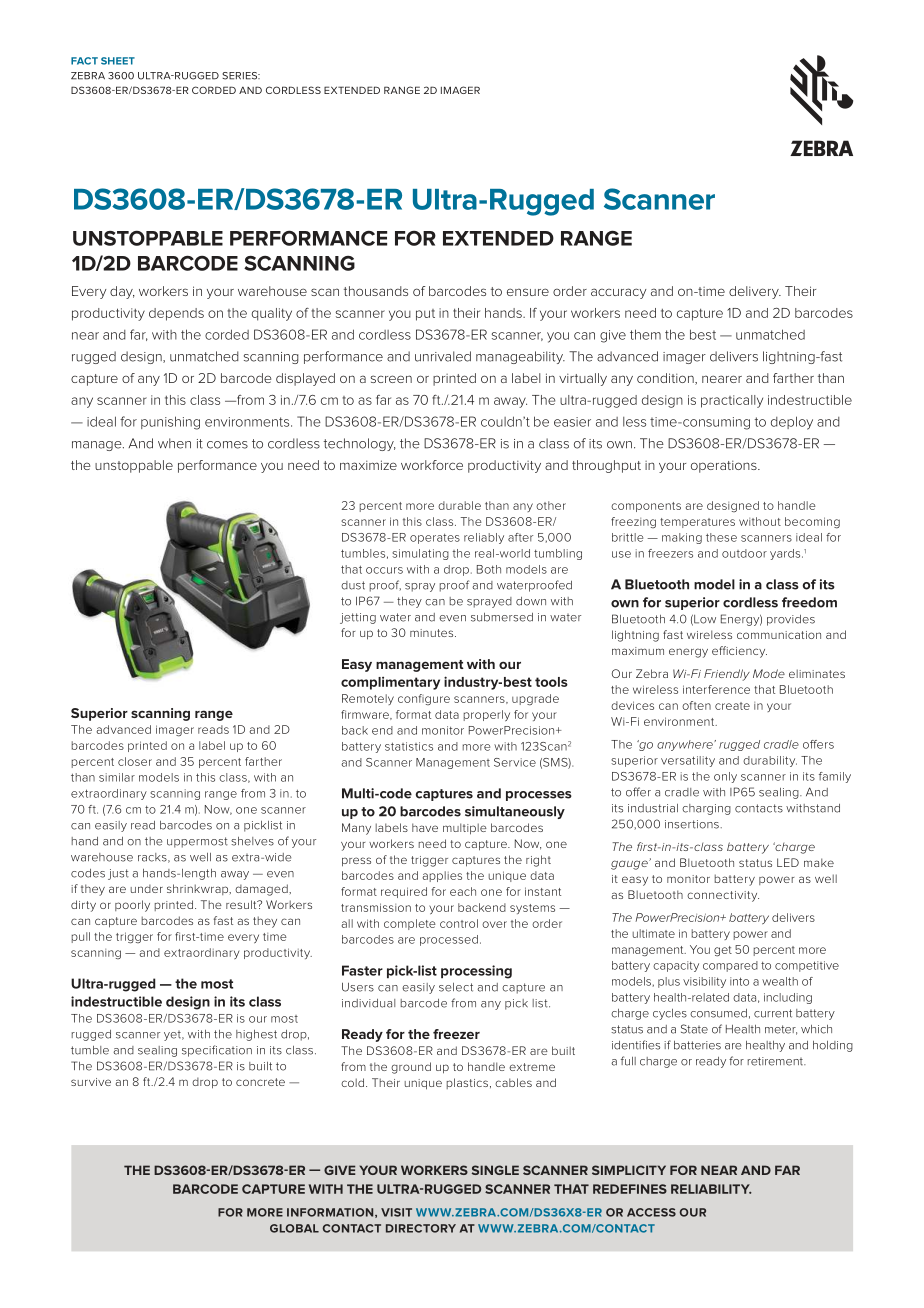 This screenshot has width=924, height=1308. What do you see at coordinates (528, 292) in the screenshot?
I see `ensure` at bounding box center [528, 292].
